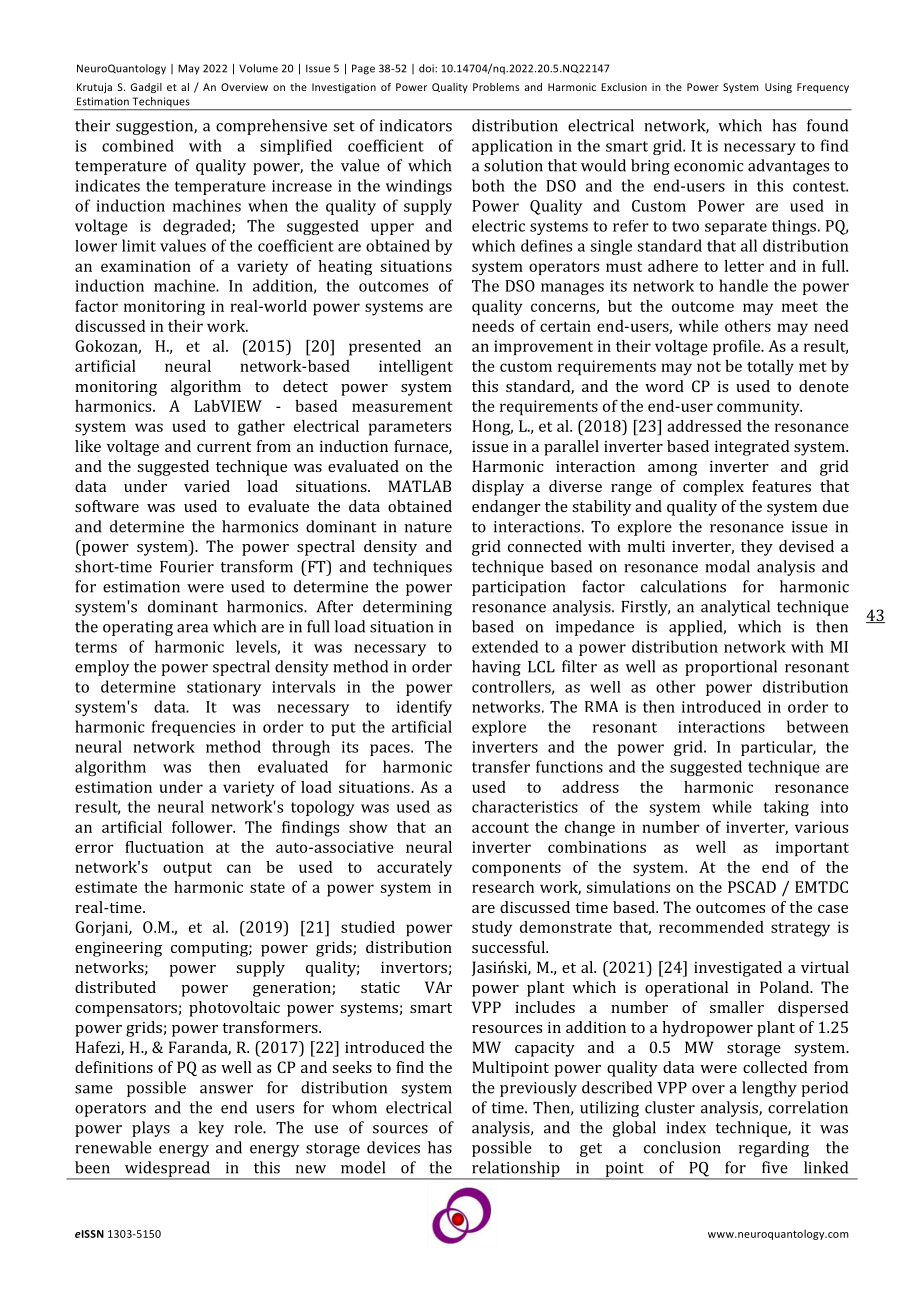 The width and height of the image is (924, 1308). What do you see at coordinates (492, 428) in the image?
I see `Hong` at bounding box center [492, 428].
